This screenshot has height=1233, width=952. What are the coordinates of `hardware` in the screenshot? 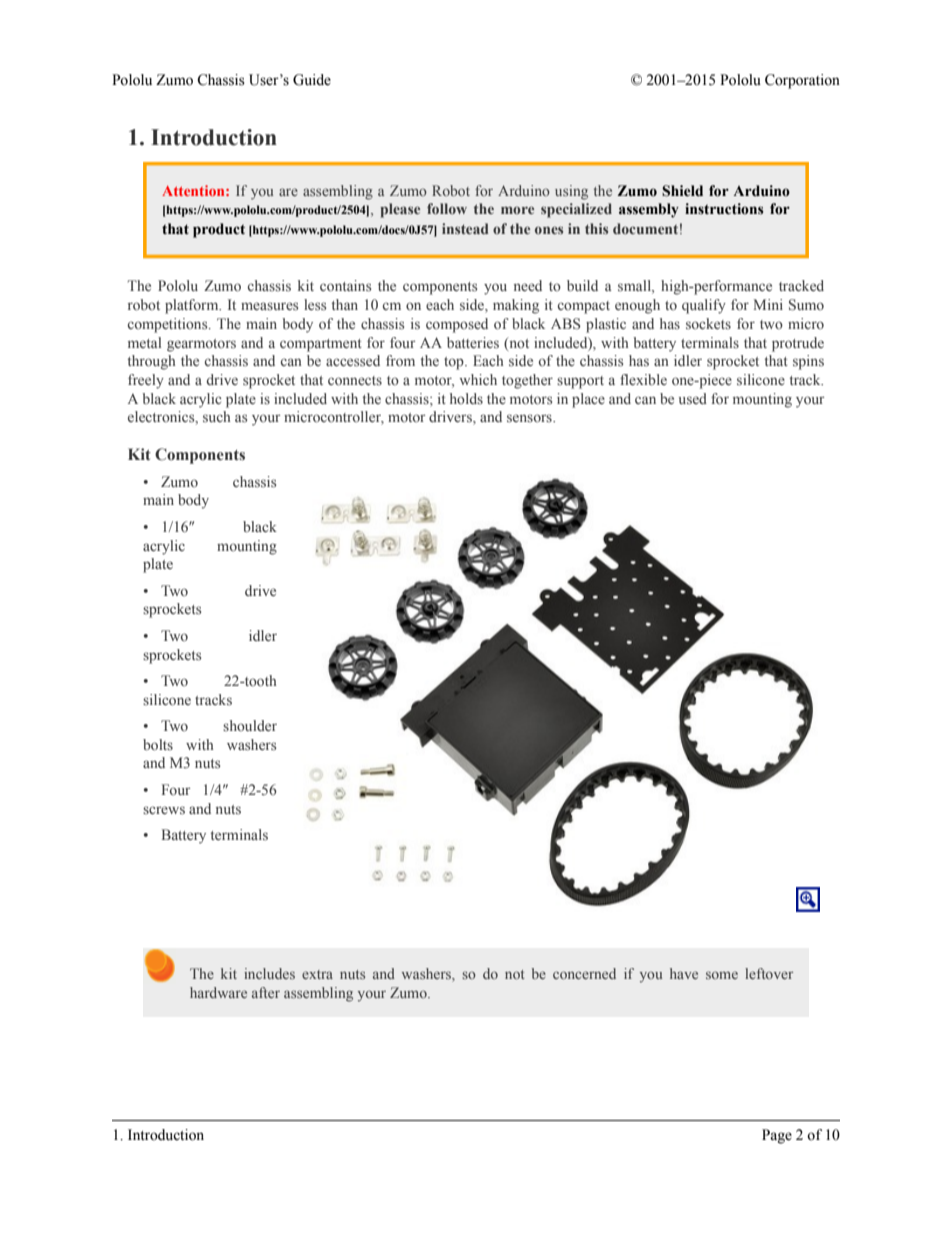 It's located at (218, 992).
